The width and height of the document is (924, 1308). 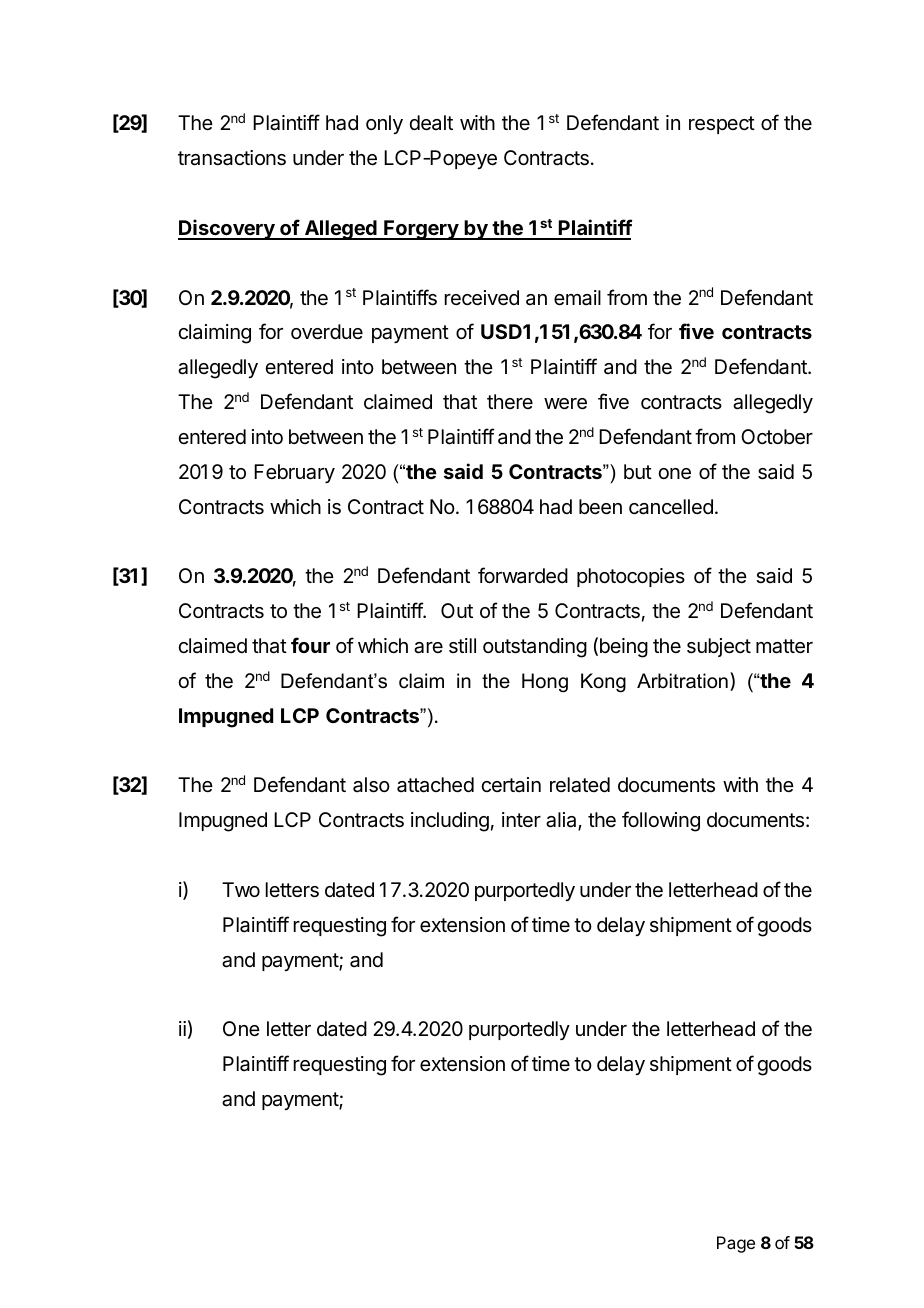 What do you see at coordinates (722, 125) in the document?
I see `respect` at bounding box center [722, 125].
